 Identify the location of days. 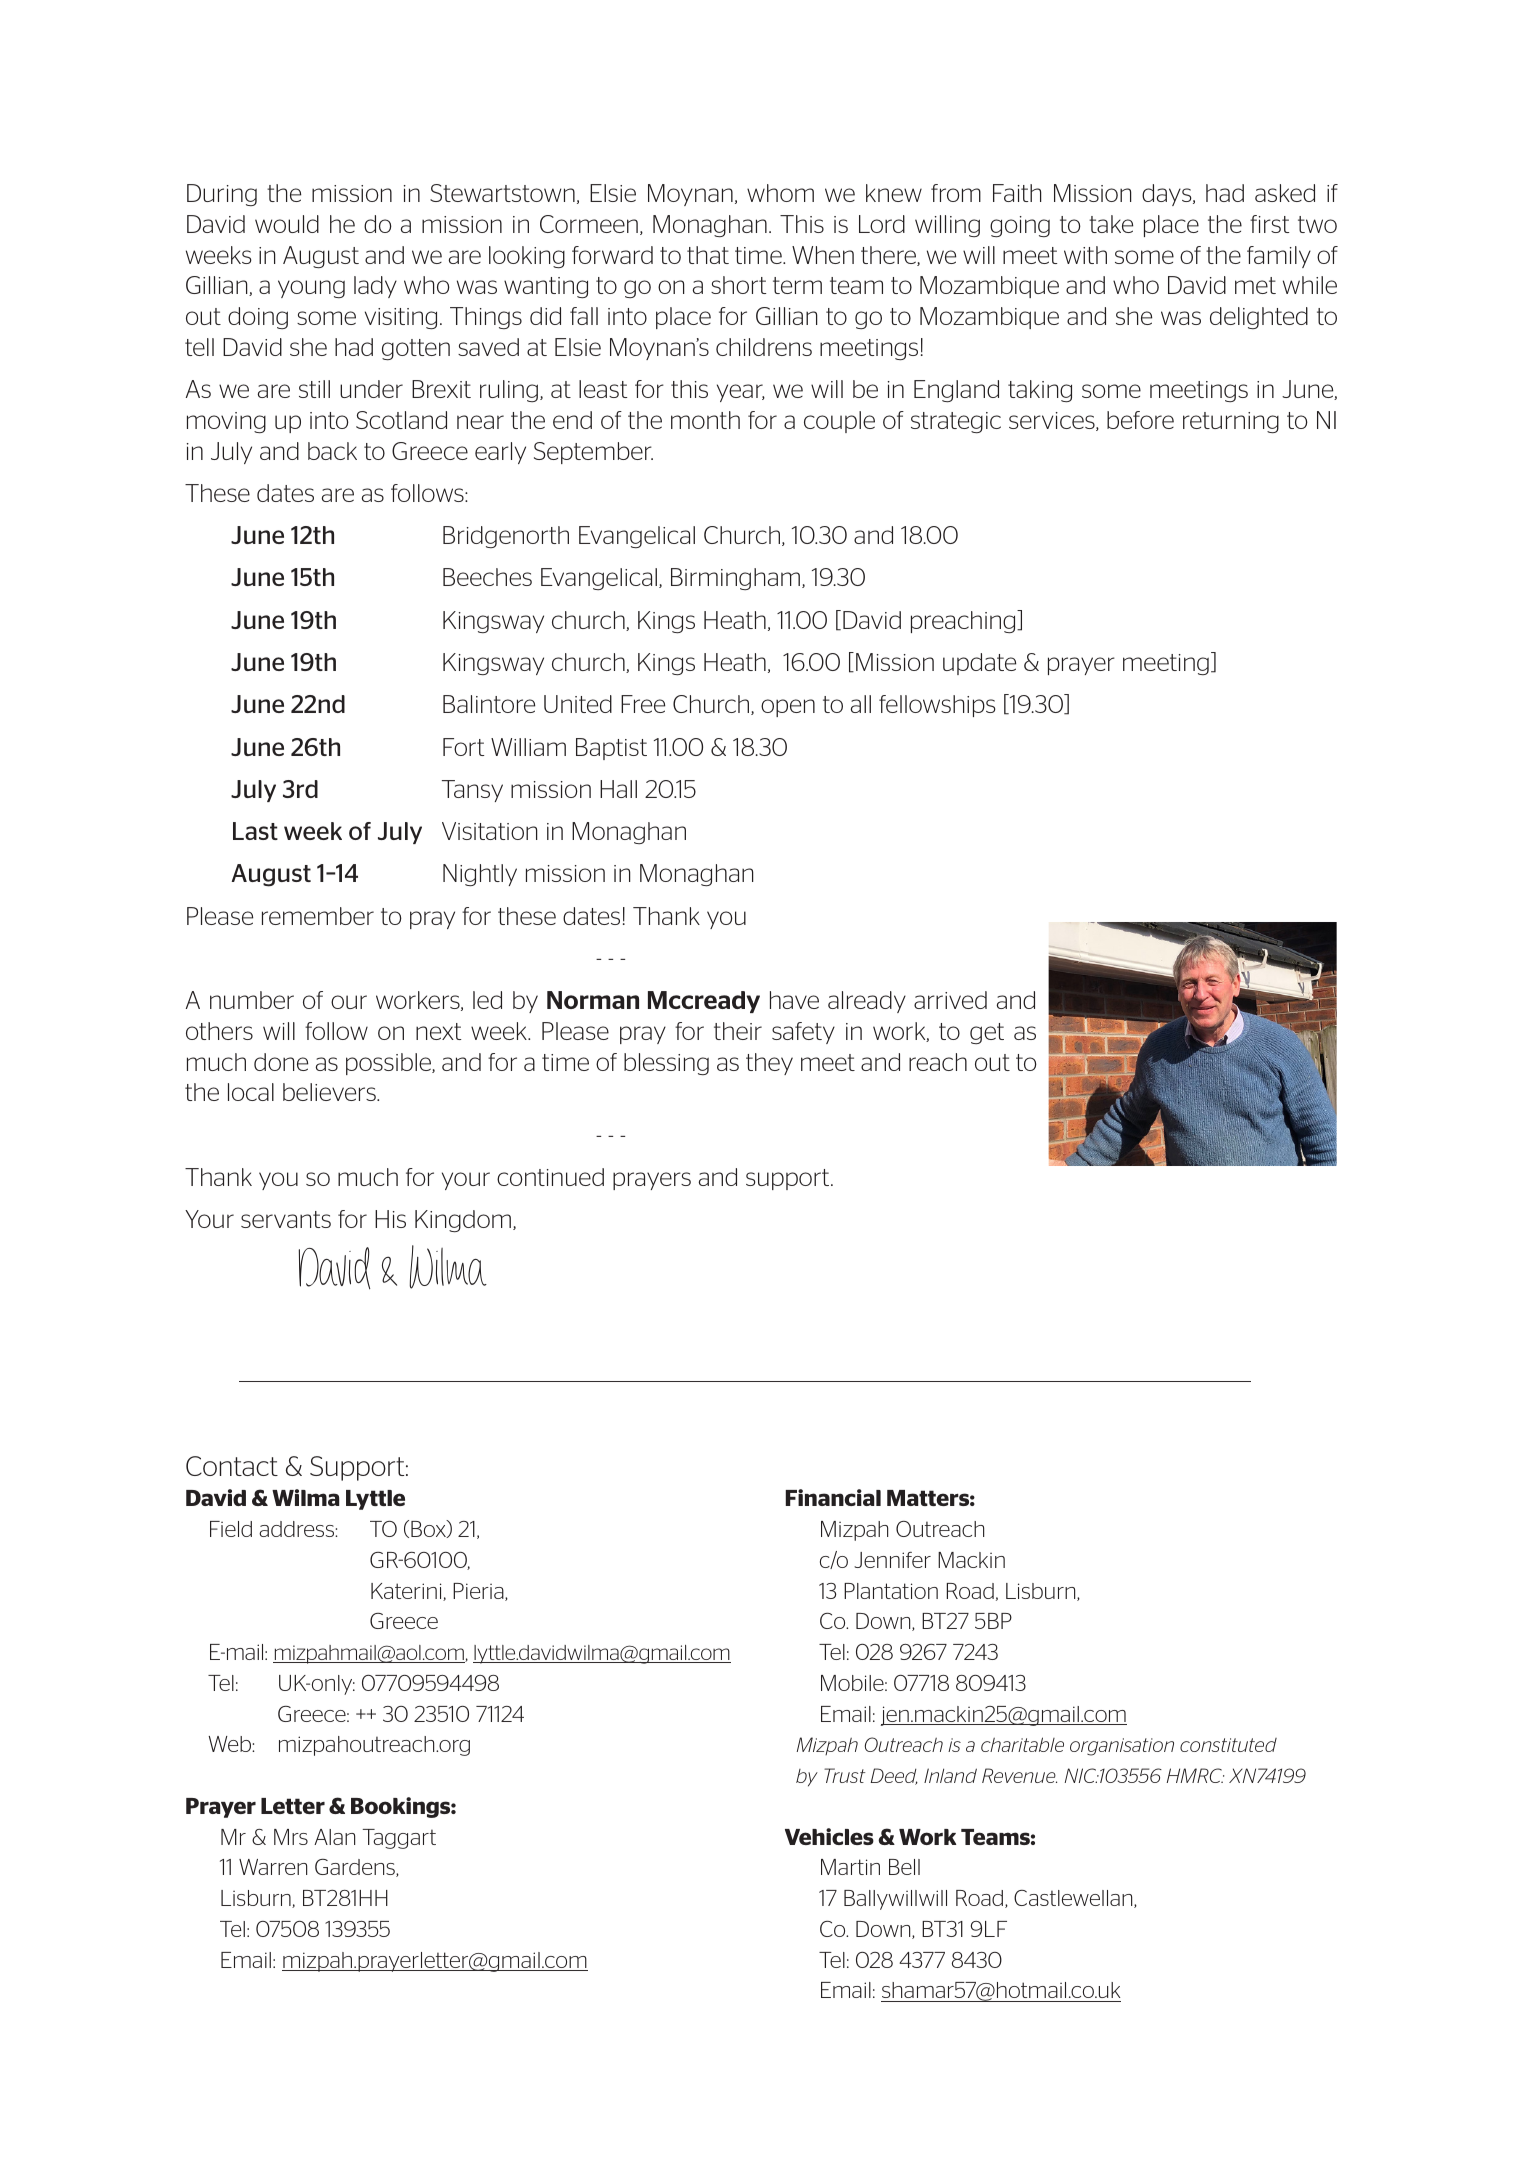
(1168, 195).
